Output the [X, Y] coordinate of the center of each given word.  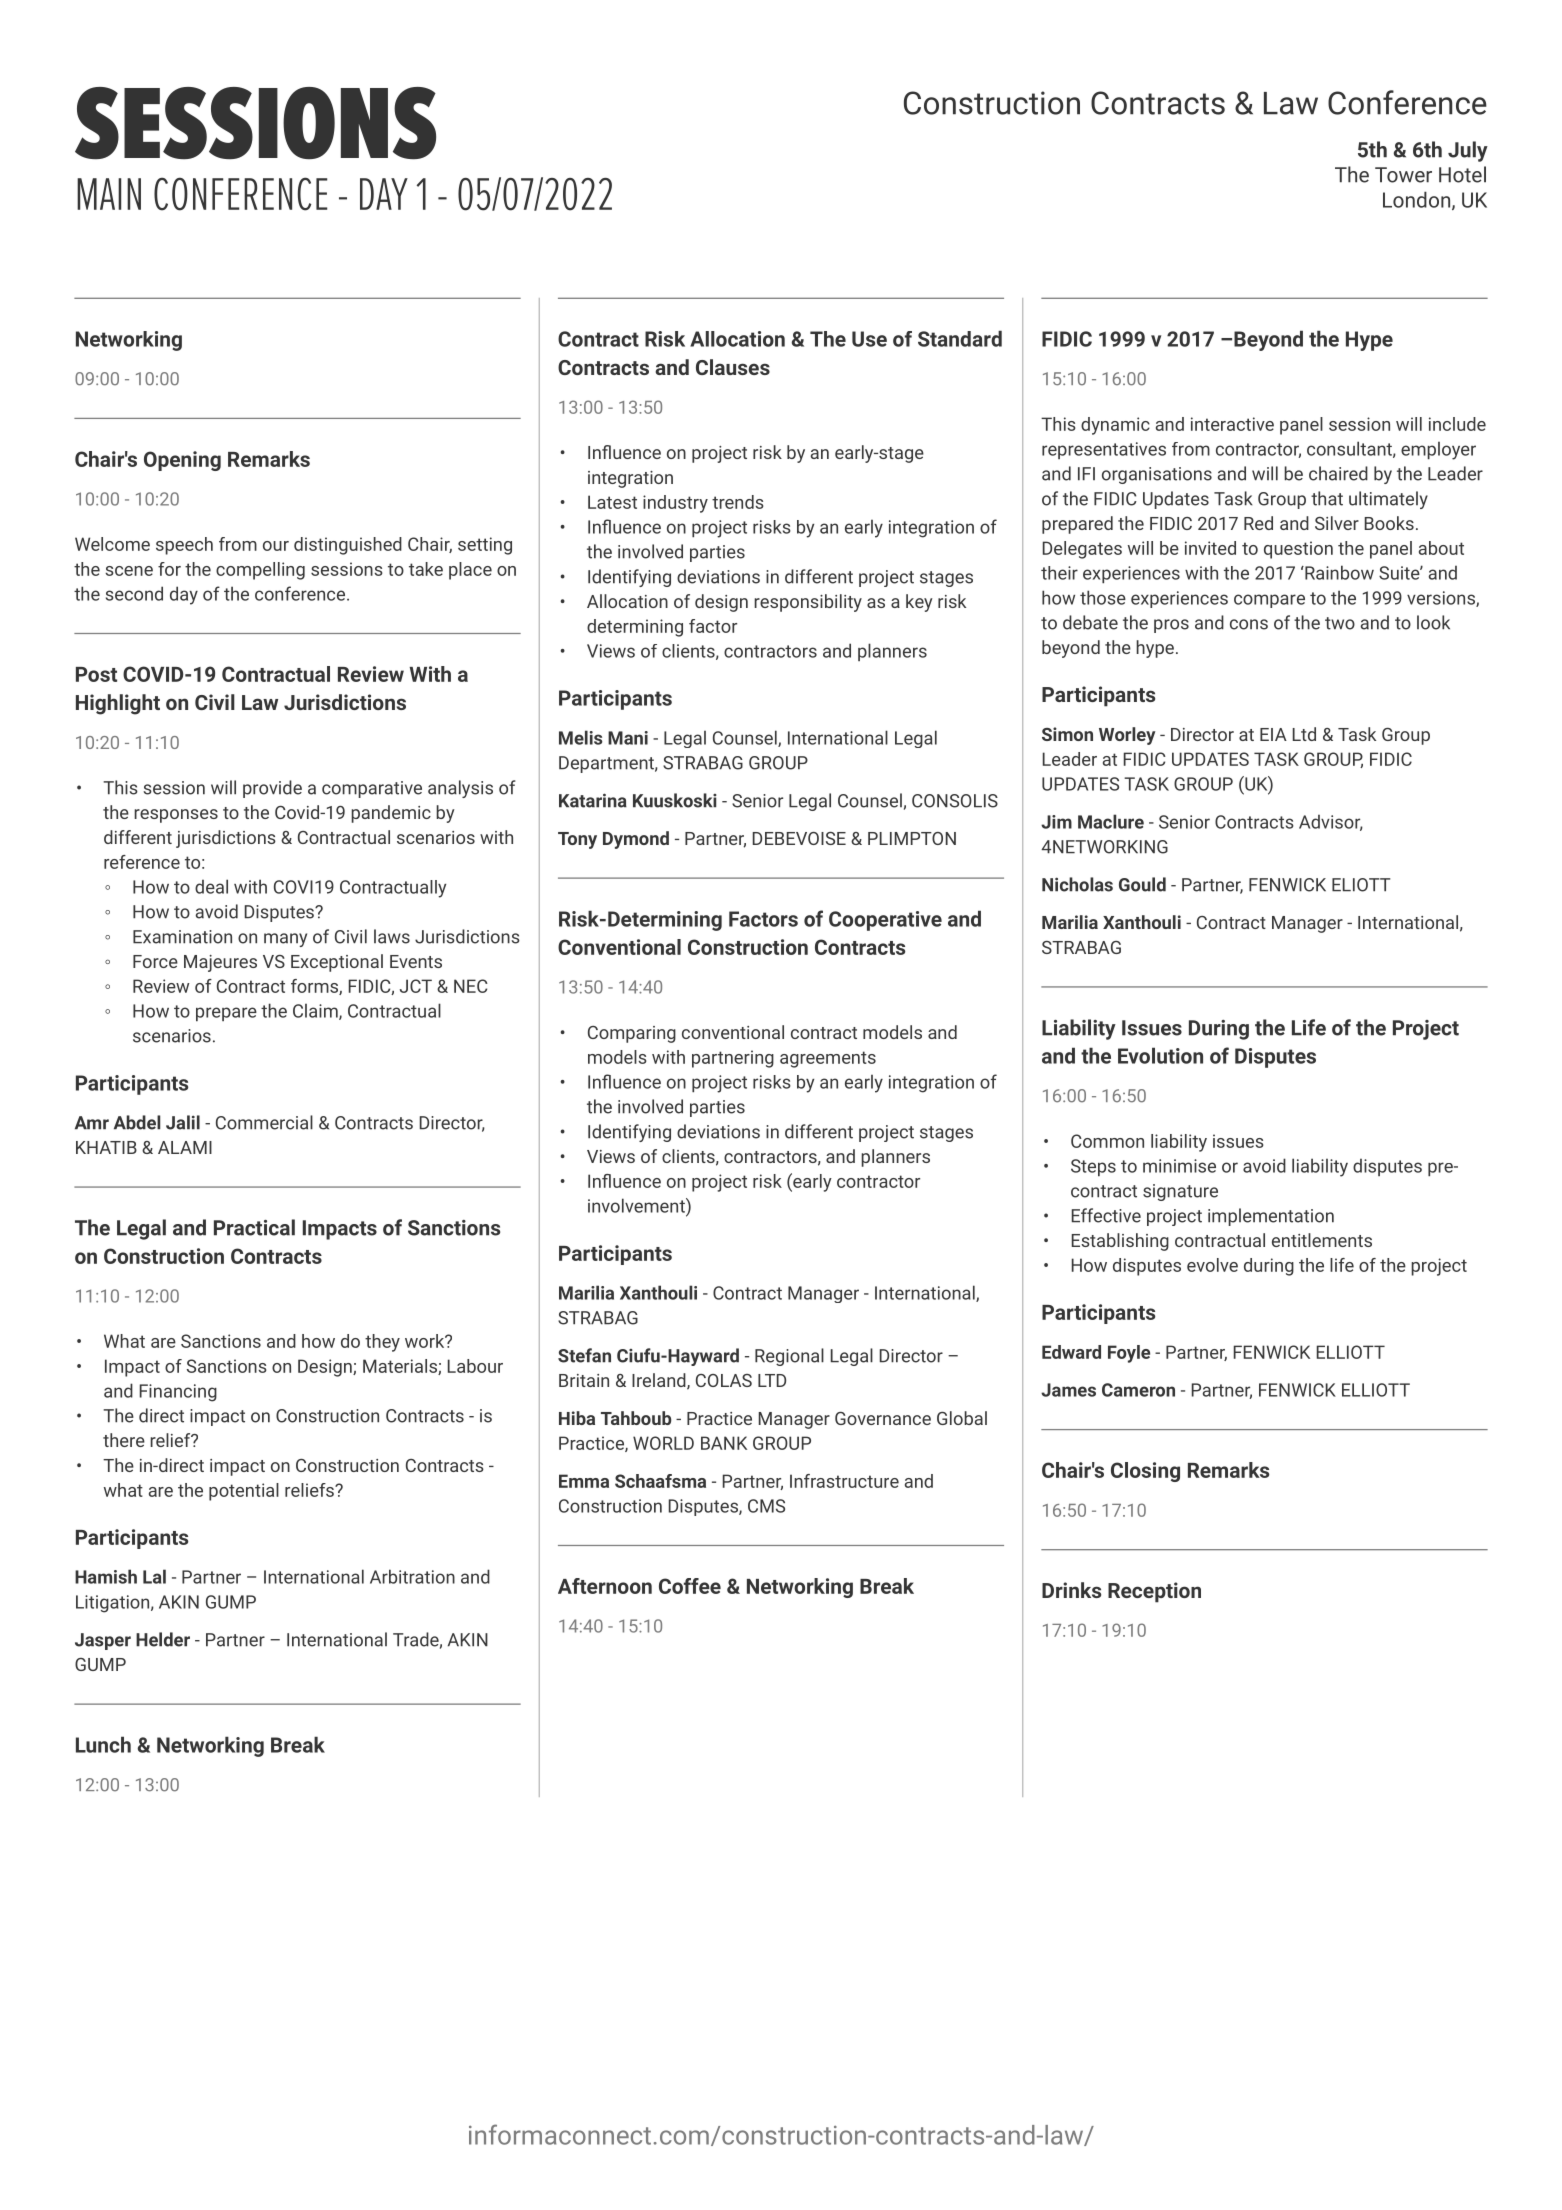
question [1298, 550]
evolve [1212, 1265]
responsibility [808, 603]
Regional [789, 1357]
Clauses [733, 367]
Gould [1142, 884]
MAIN [109, 194]
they [382, 1343]
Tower [1403, 175]
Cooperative [885, 921]
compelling [260, 571]
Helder [163, 1639]
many [285, 940]
